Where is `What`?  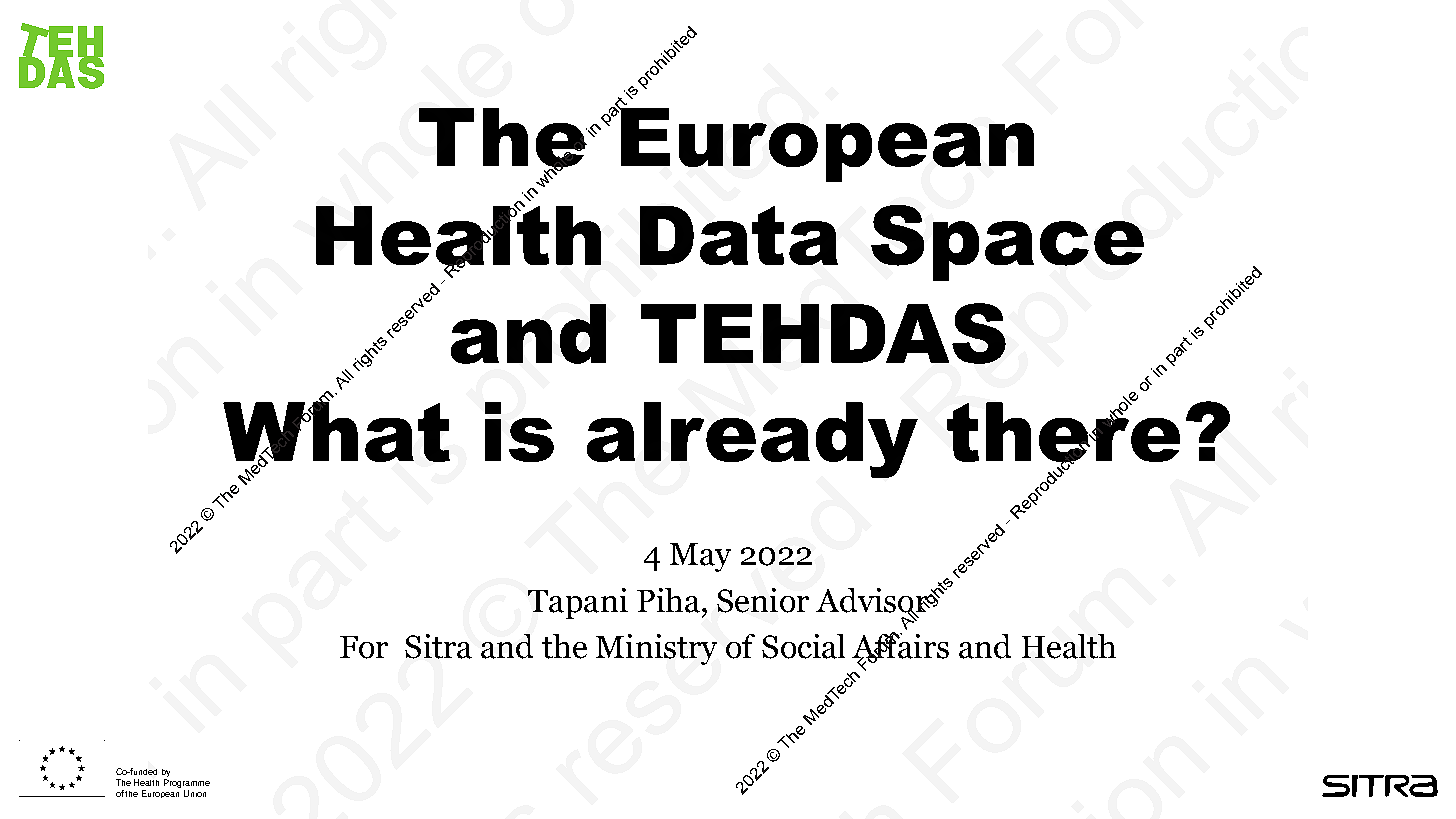
What is located at coordinates (336, 432).
